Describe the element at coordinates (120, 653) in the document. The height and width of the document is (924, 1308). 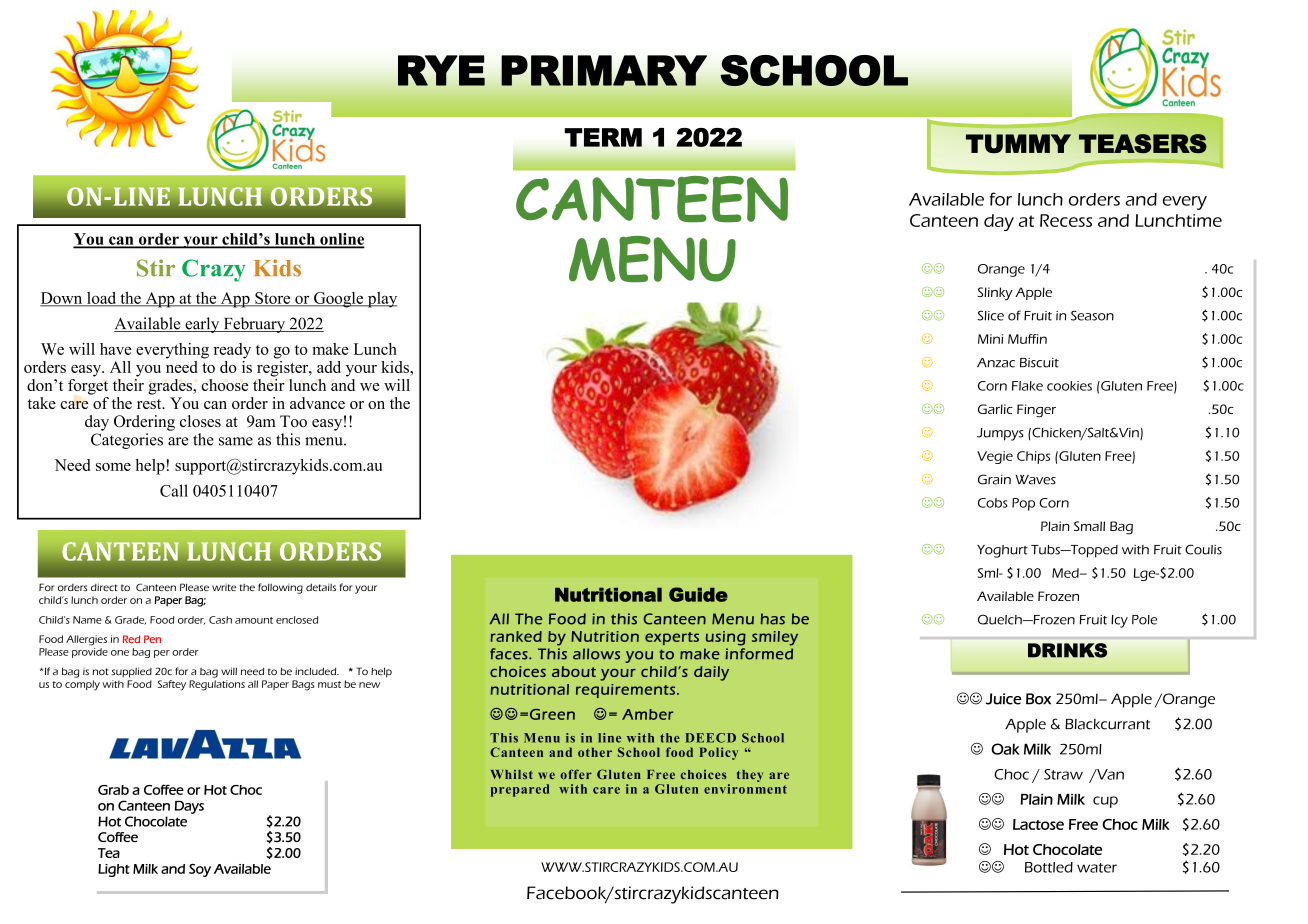
I see `one` at that location.
